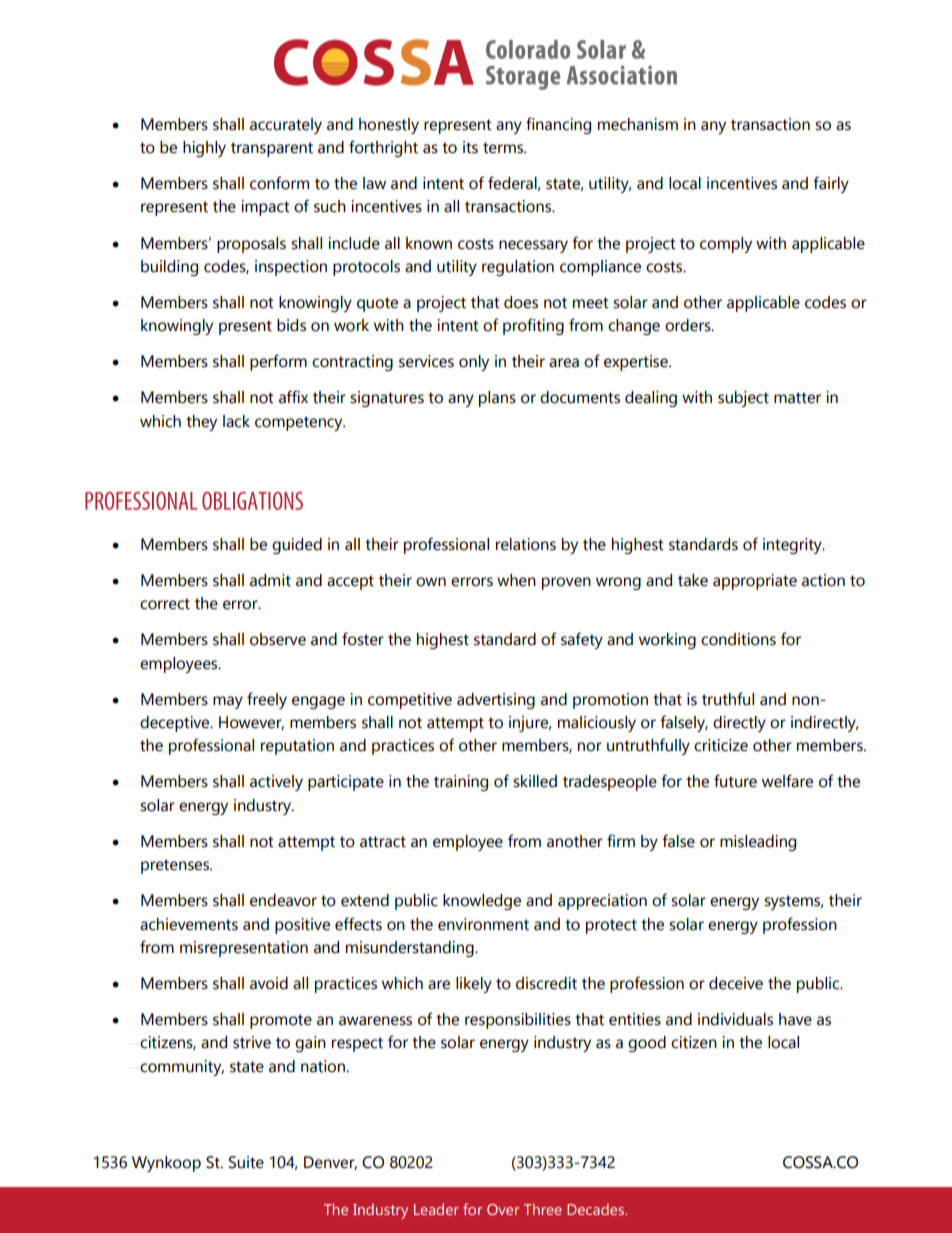  Describe the element at coordinates (272, 149) in the image. I see `transparent` at that location.
